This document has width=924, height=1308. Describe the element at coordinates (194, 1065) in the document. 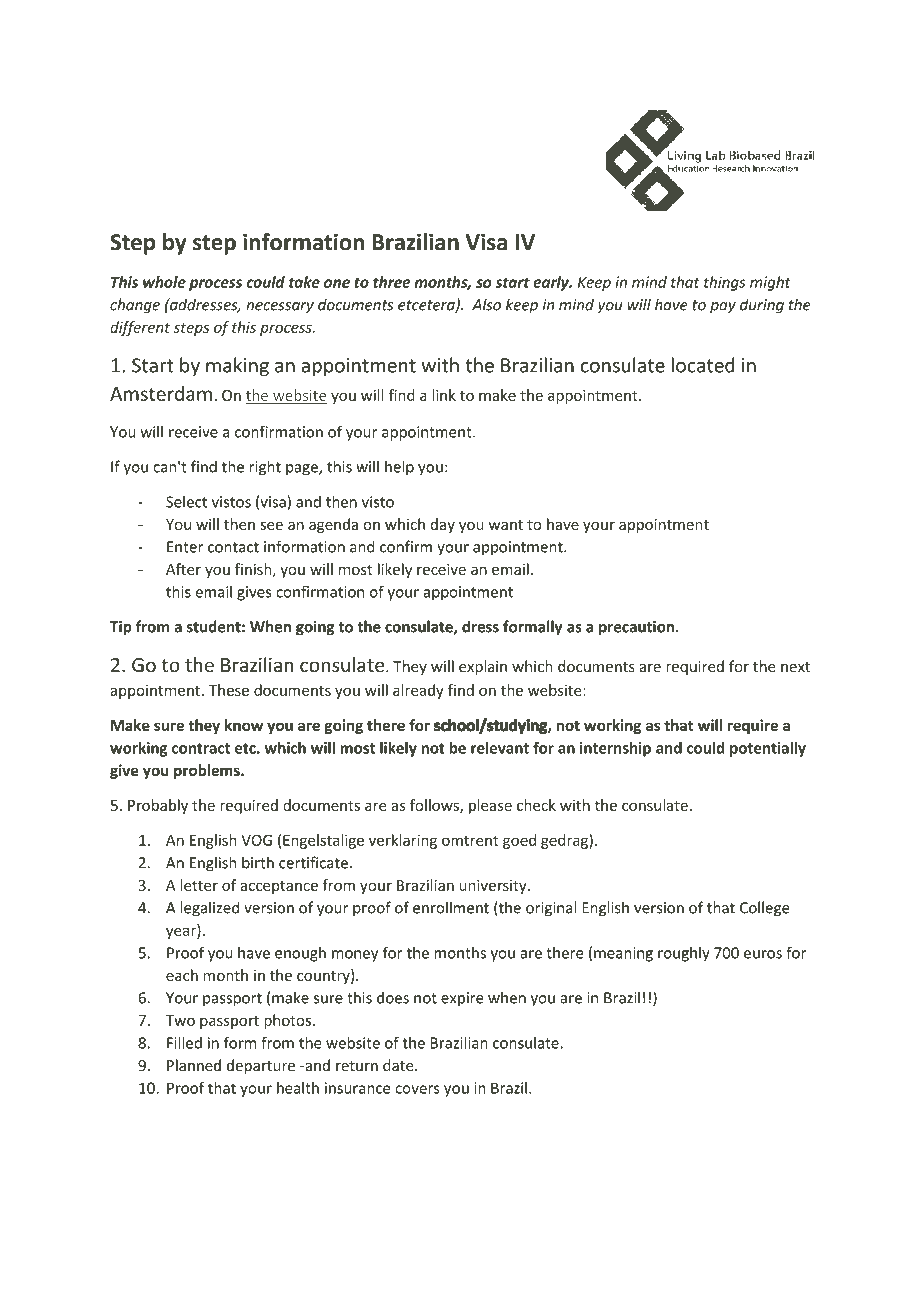

I see `Planned` at that location.
